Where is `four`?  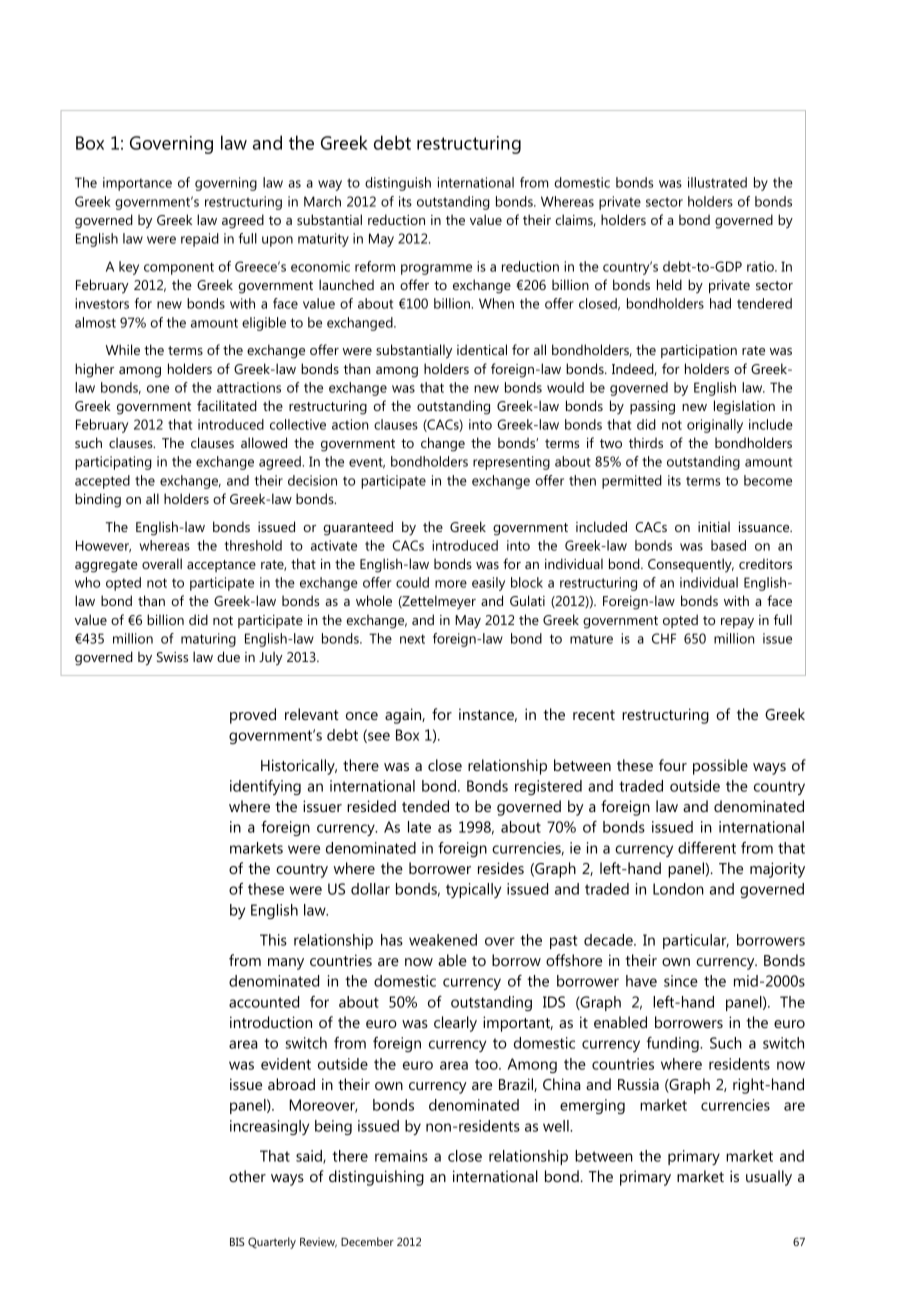 four is located at coordinates (673, 765).
